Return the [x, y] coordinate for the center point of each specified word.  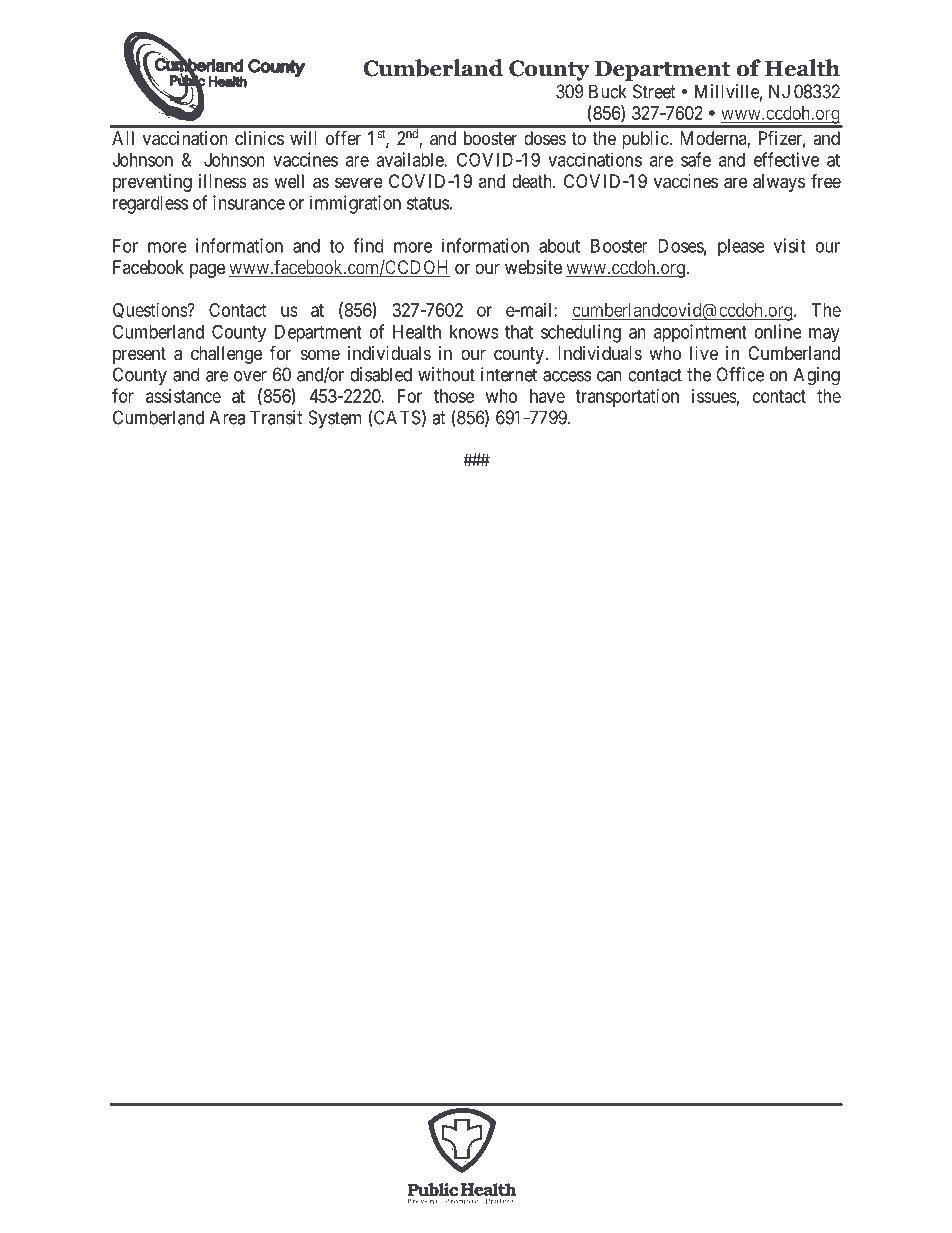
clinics [259, 138]
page [207, 270]
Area [227, 417]
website [533, 267]
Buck [608, 91]
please [741, 247]
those [454, 396]
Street [654, 91]
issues [714, 396]
